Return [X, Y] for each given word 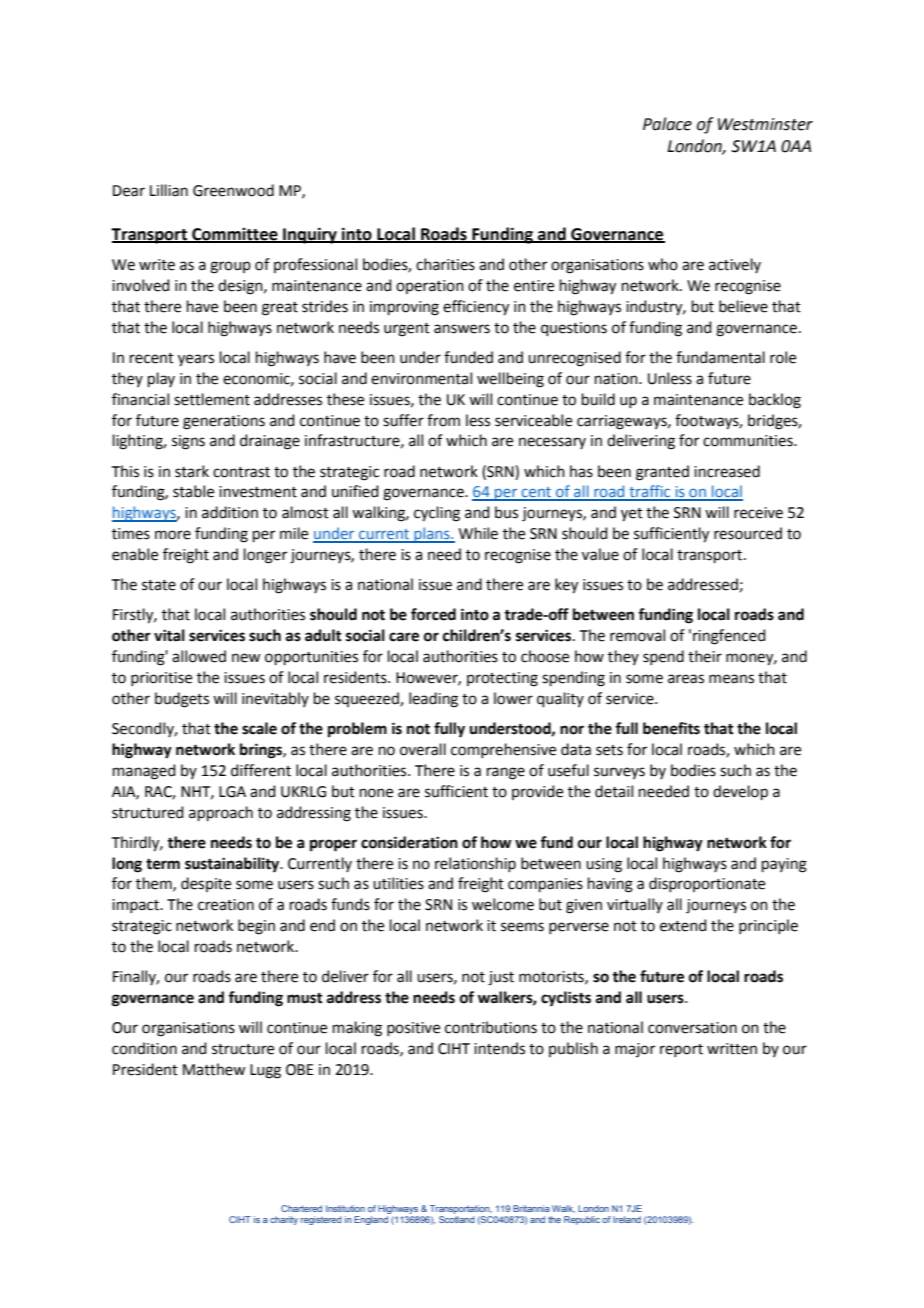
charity [284, 1220]
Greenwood [233, 190]
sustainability [233, 865]
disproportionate [707, 884]
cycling [437, 514]
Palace [667, 124]
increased [727, 471]
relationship [475, 864]
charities [445, 264]
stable [193, 491]
